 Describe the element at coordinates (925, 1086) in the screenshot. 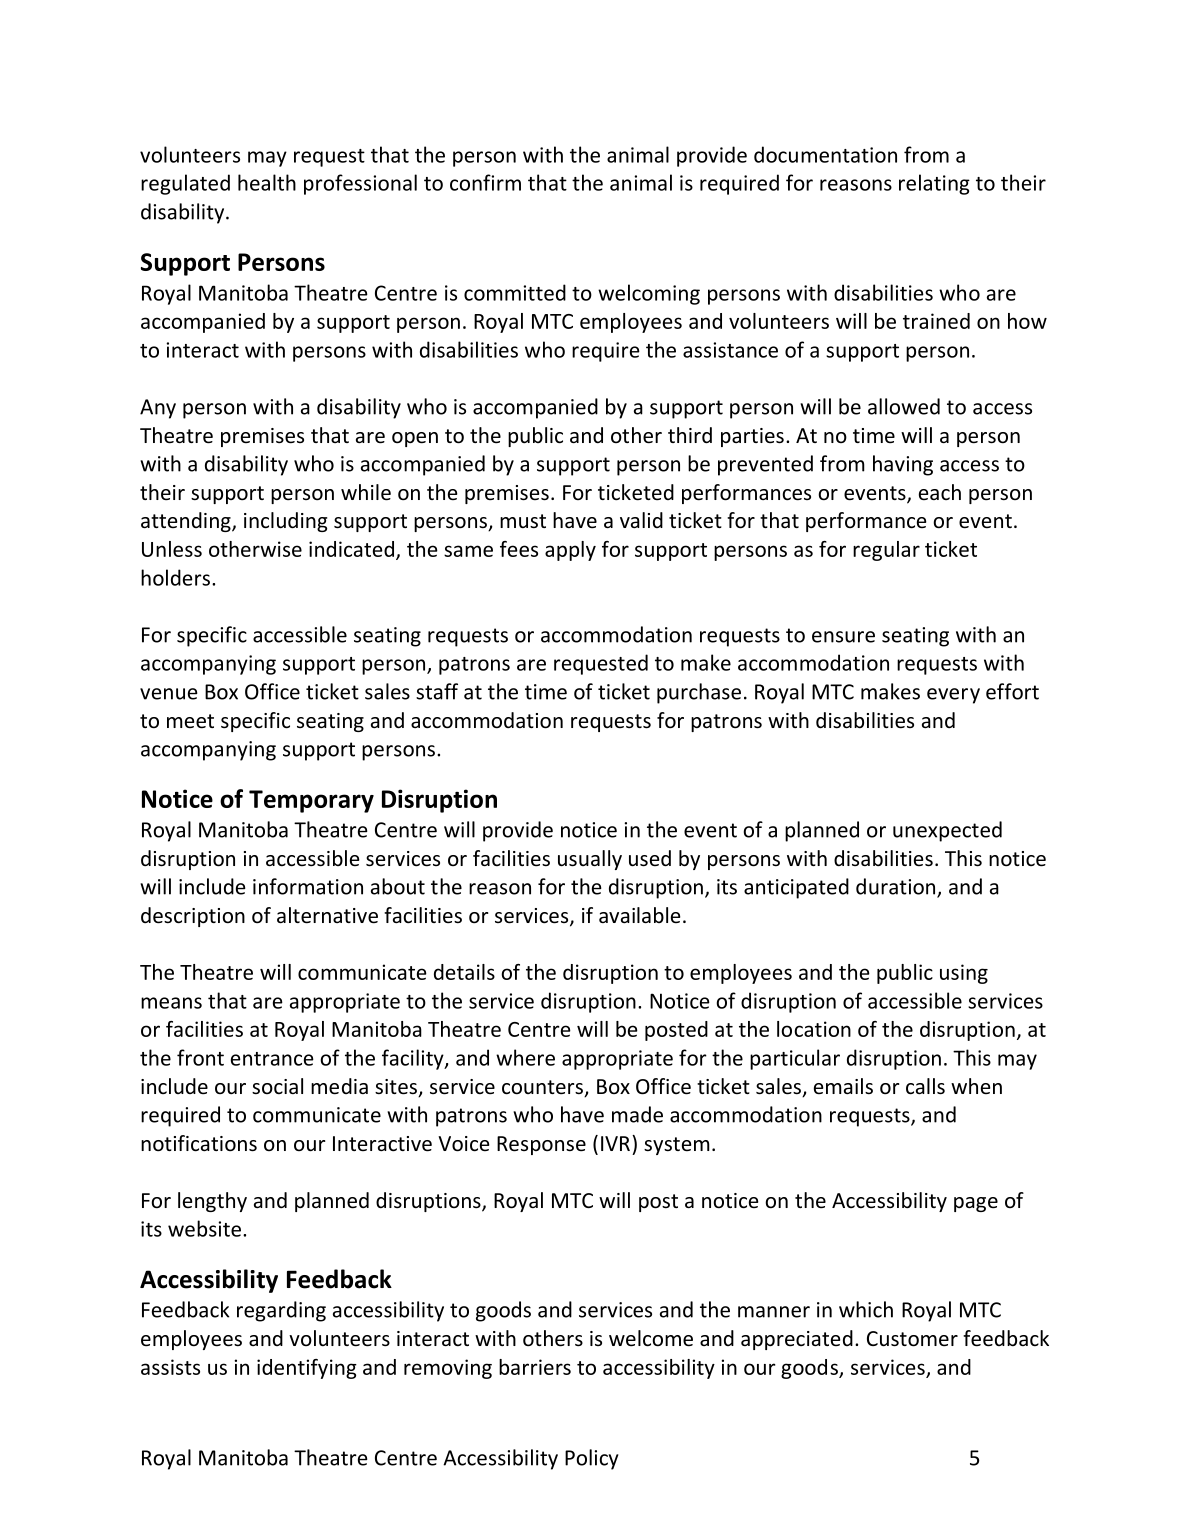

I see `calls` at that location.
